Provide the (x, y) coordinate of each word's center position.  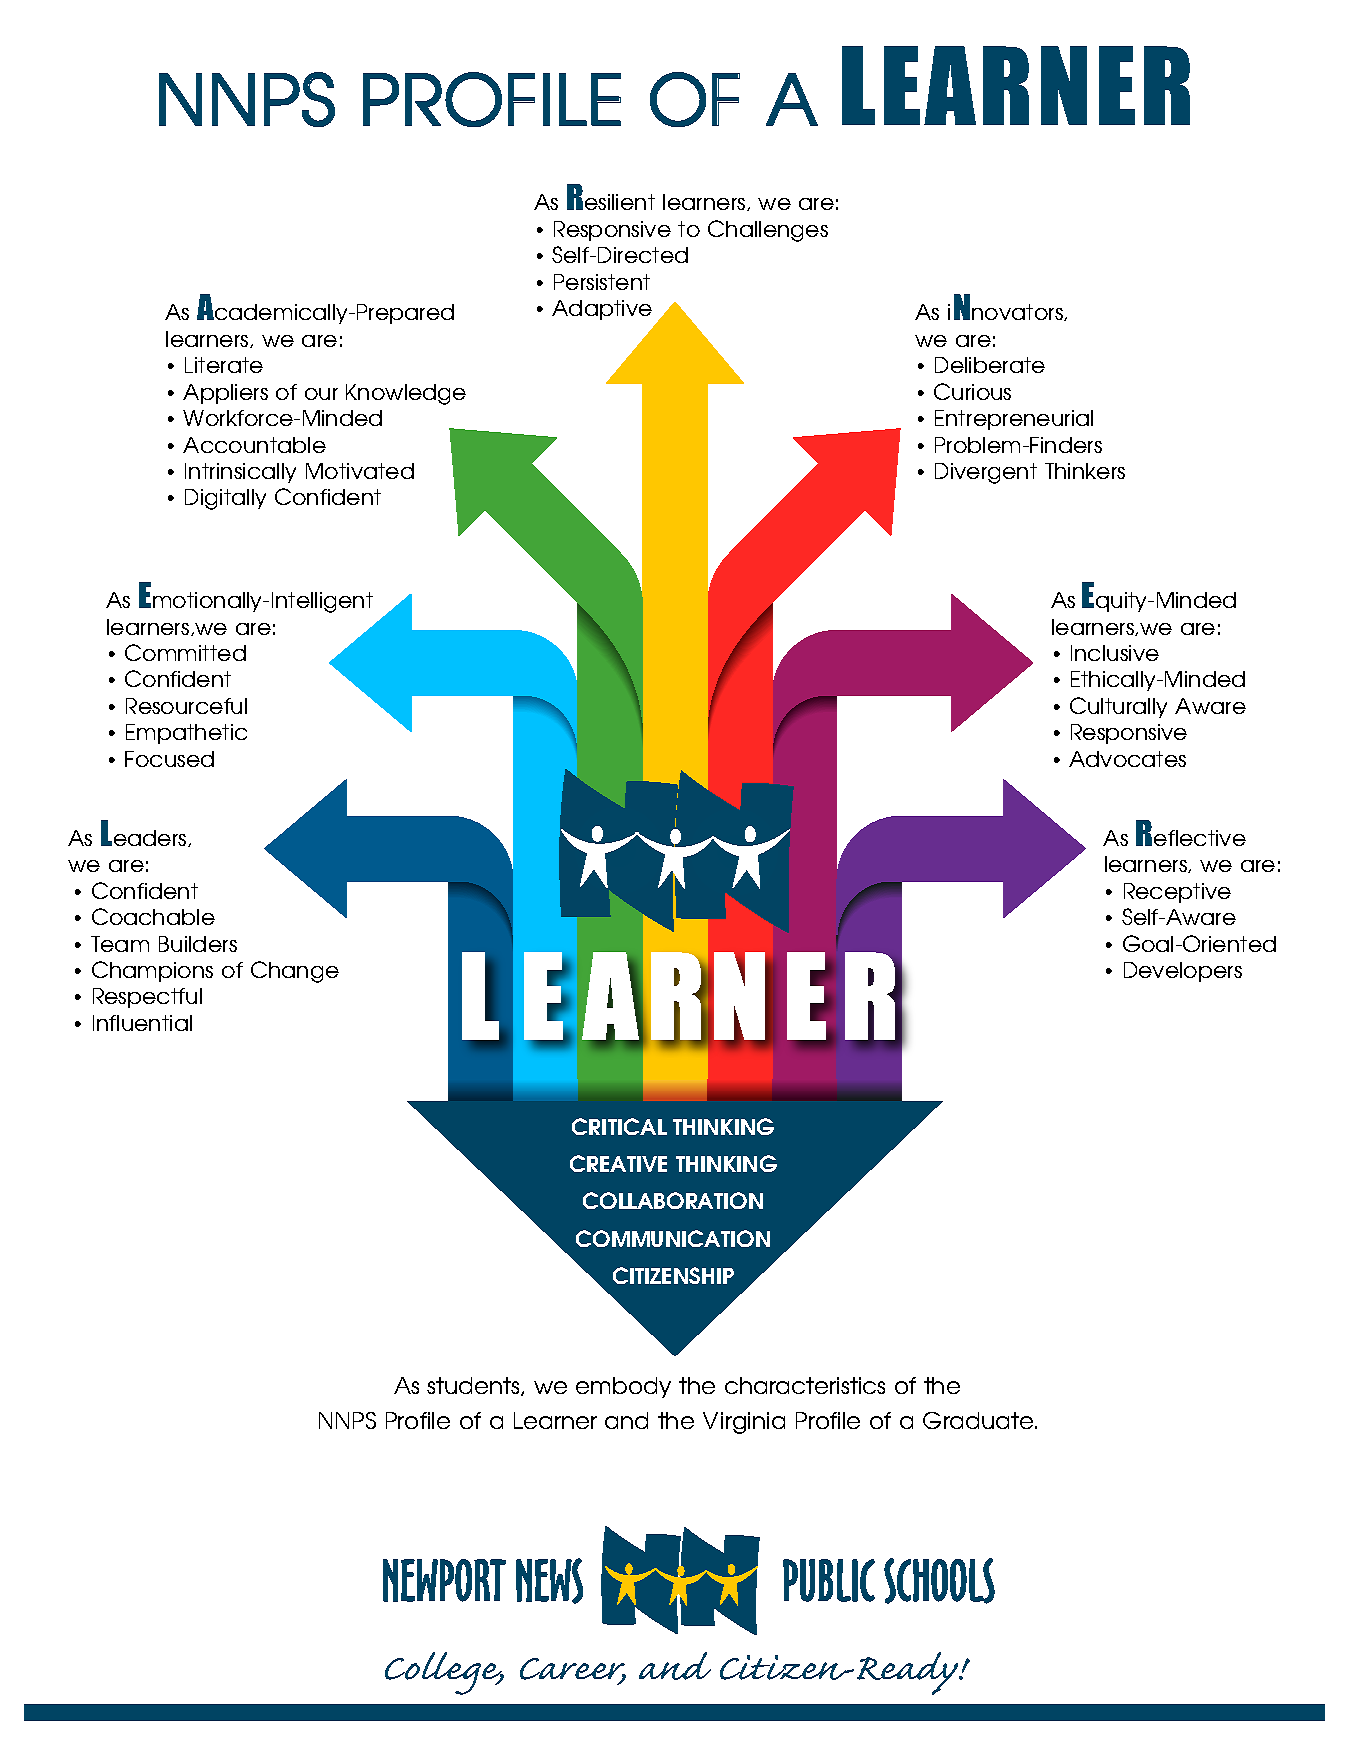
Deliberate (990, 365)
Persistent (602, 282)
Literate (224, 365)
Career (573, 1670)
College (444, 1673)
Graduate (979, 1420)
